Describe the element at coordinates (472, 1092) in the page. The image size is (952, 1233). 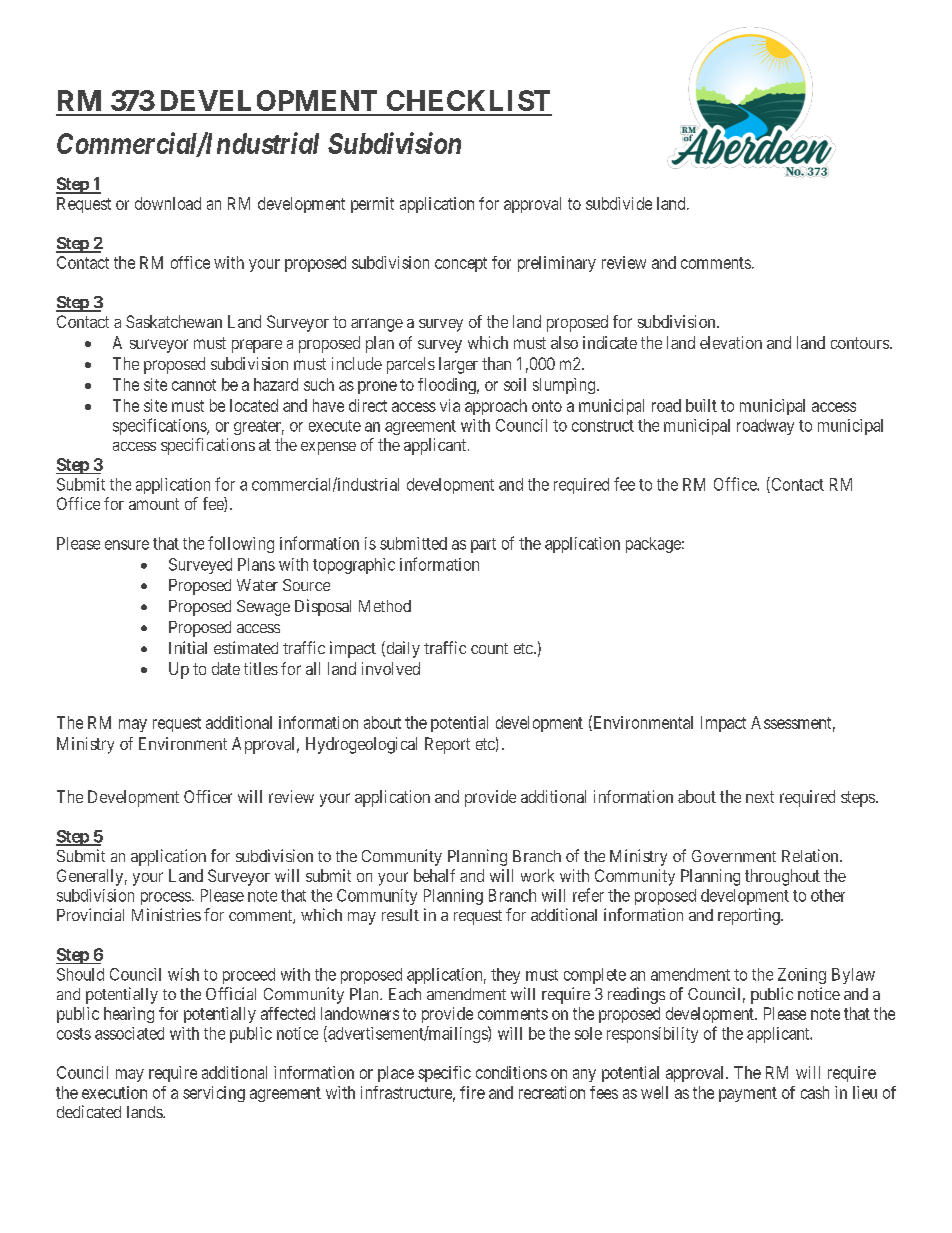
I see `fire` at that location.
